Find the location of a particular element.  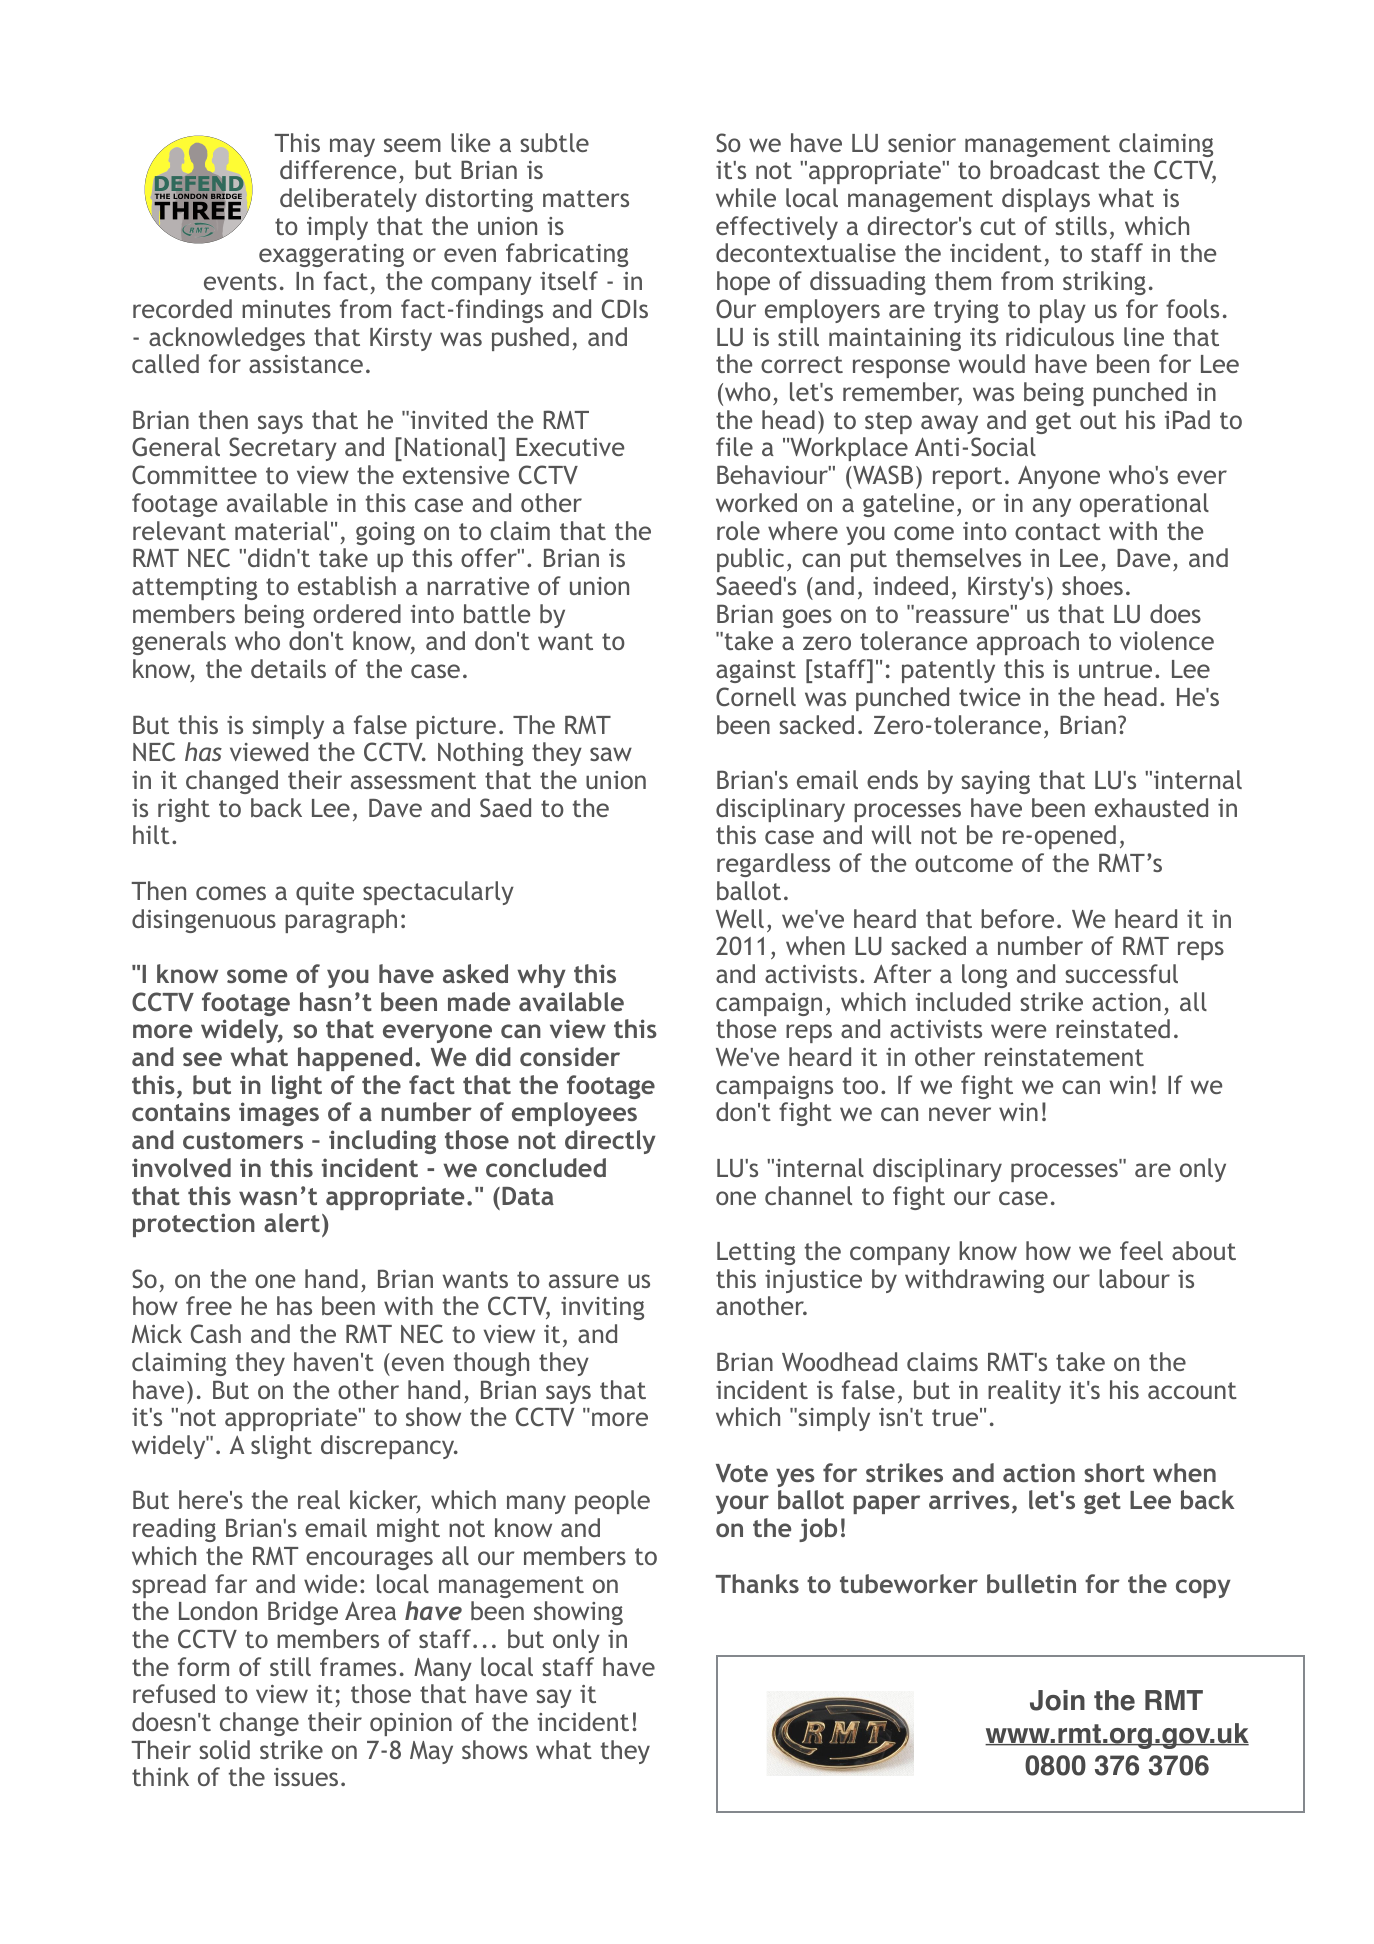

Thanks is located at coordinates (757, 1583).
